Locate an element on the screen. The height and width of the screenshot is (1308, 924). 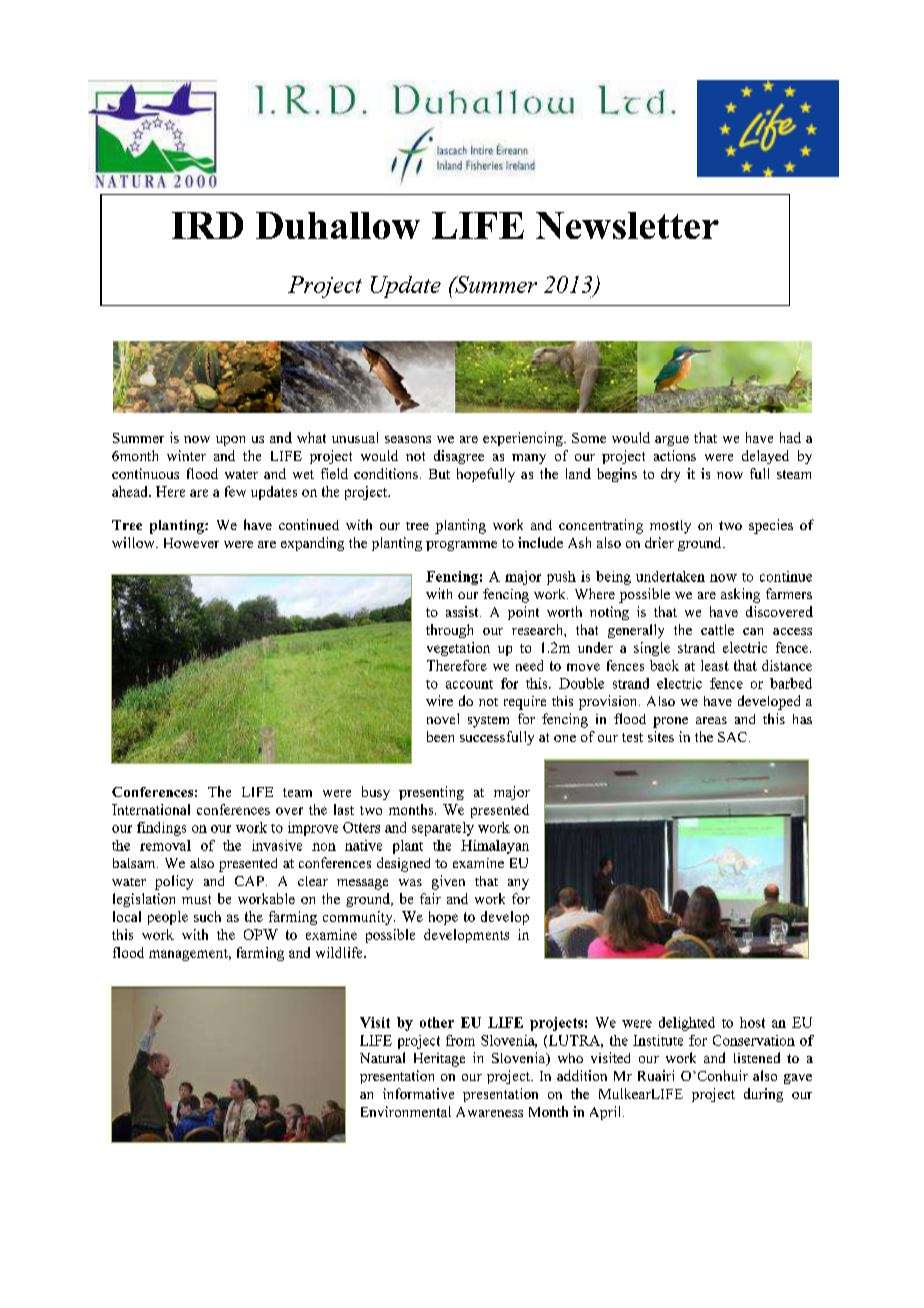
Natural is located at coordinates (382, 1057).
